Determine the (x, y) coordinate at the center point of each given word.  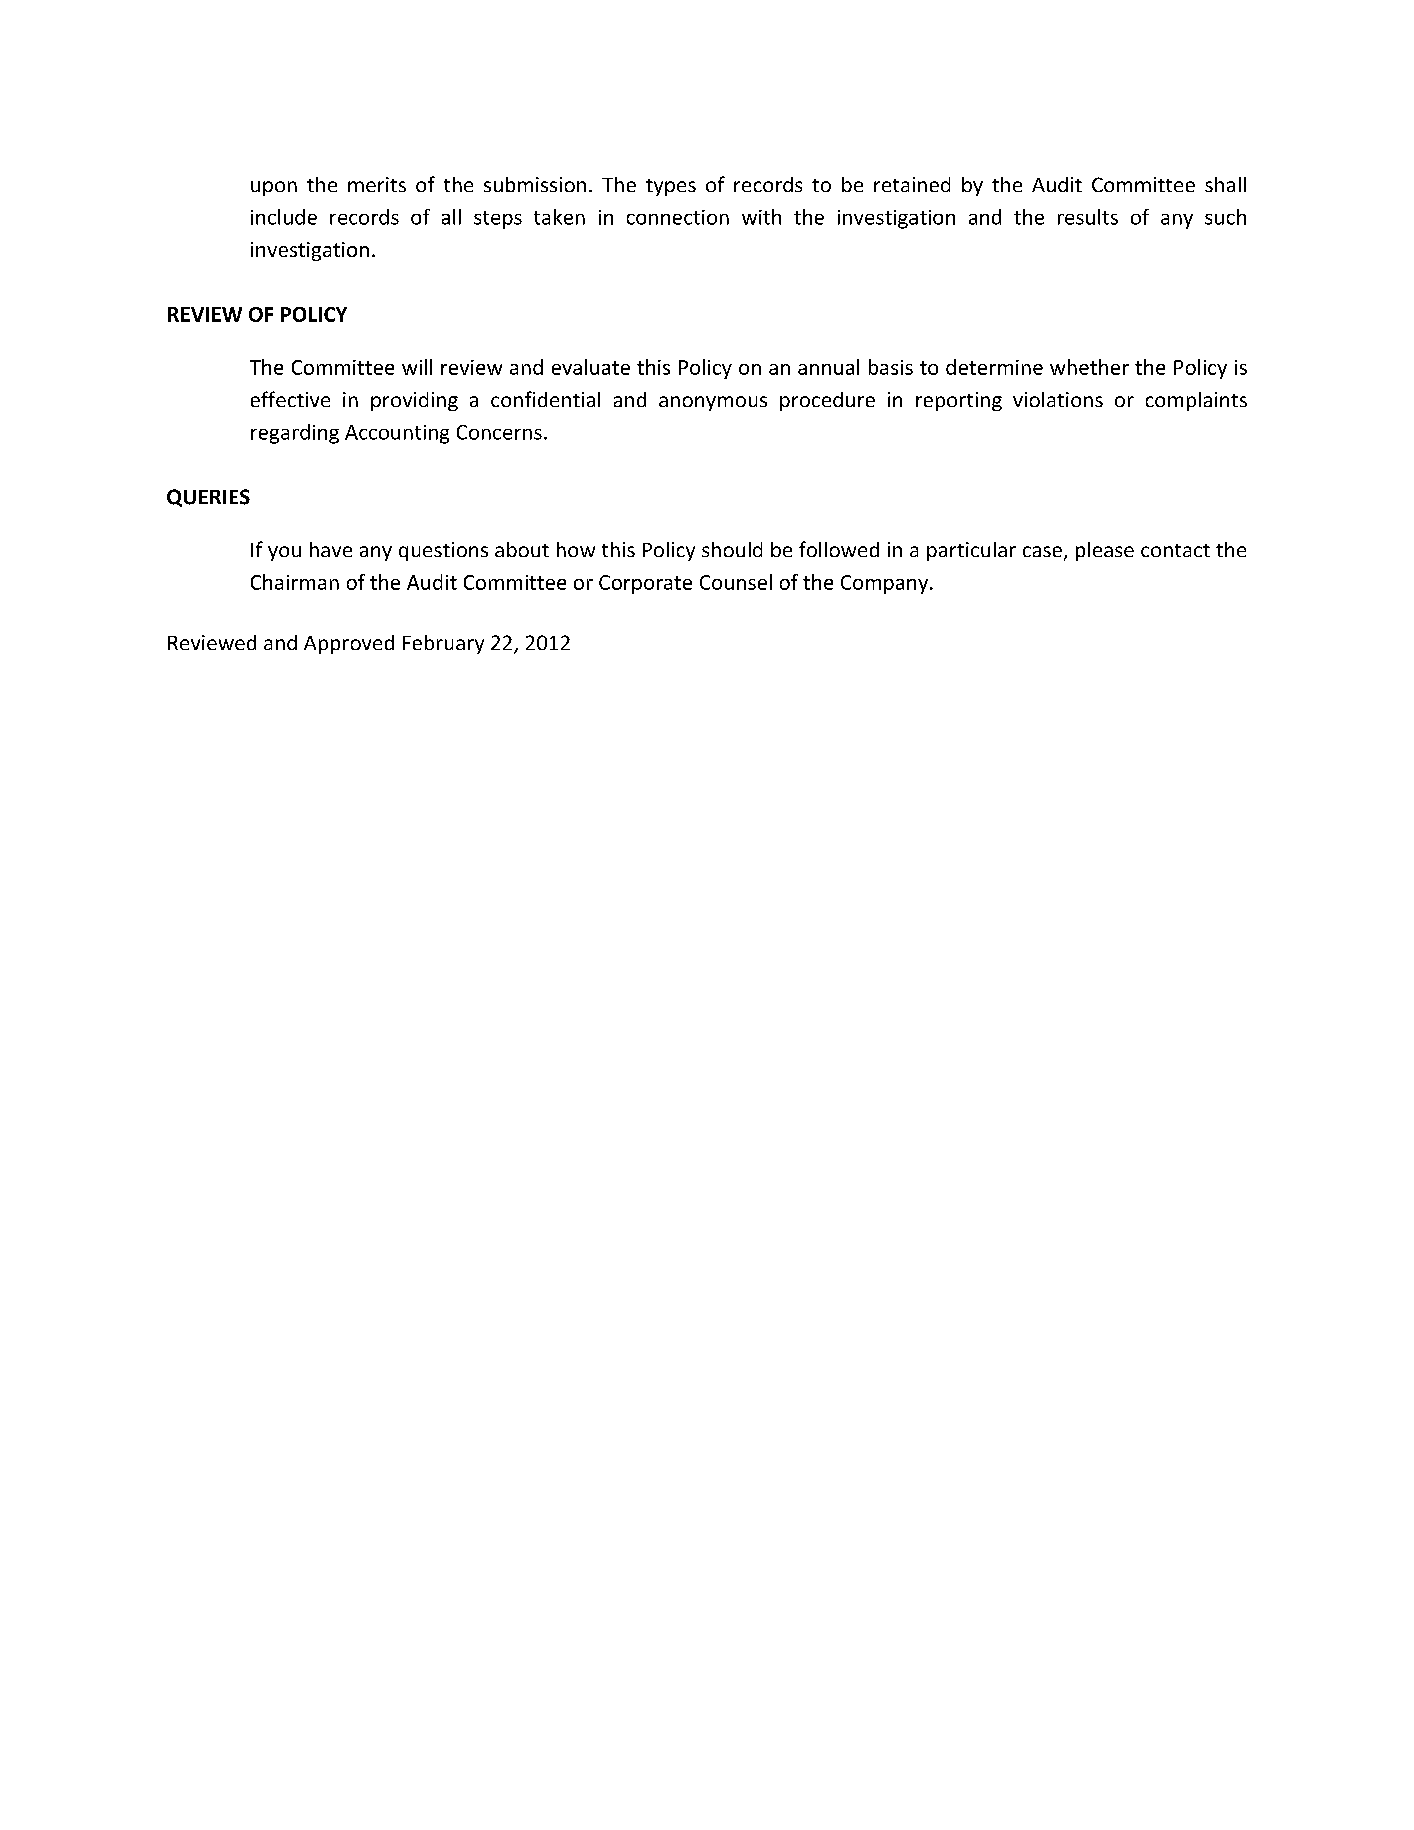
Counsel (736, 582)
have (331, 549)
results (1088, 217)
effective (290, 399)
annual (828, 367)
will (417, 367)
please (1105, 551)
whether (1089, 367)
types (671, 187)
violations (1058, 399)
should (732, 549)
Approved (349, 644)
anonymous (713, 403)
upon (274, 188)
